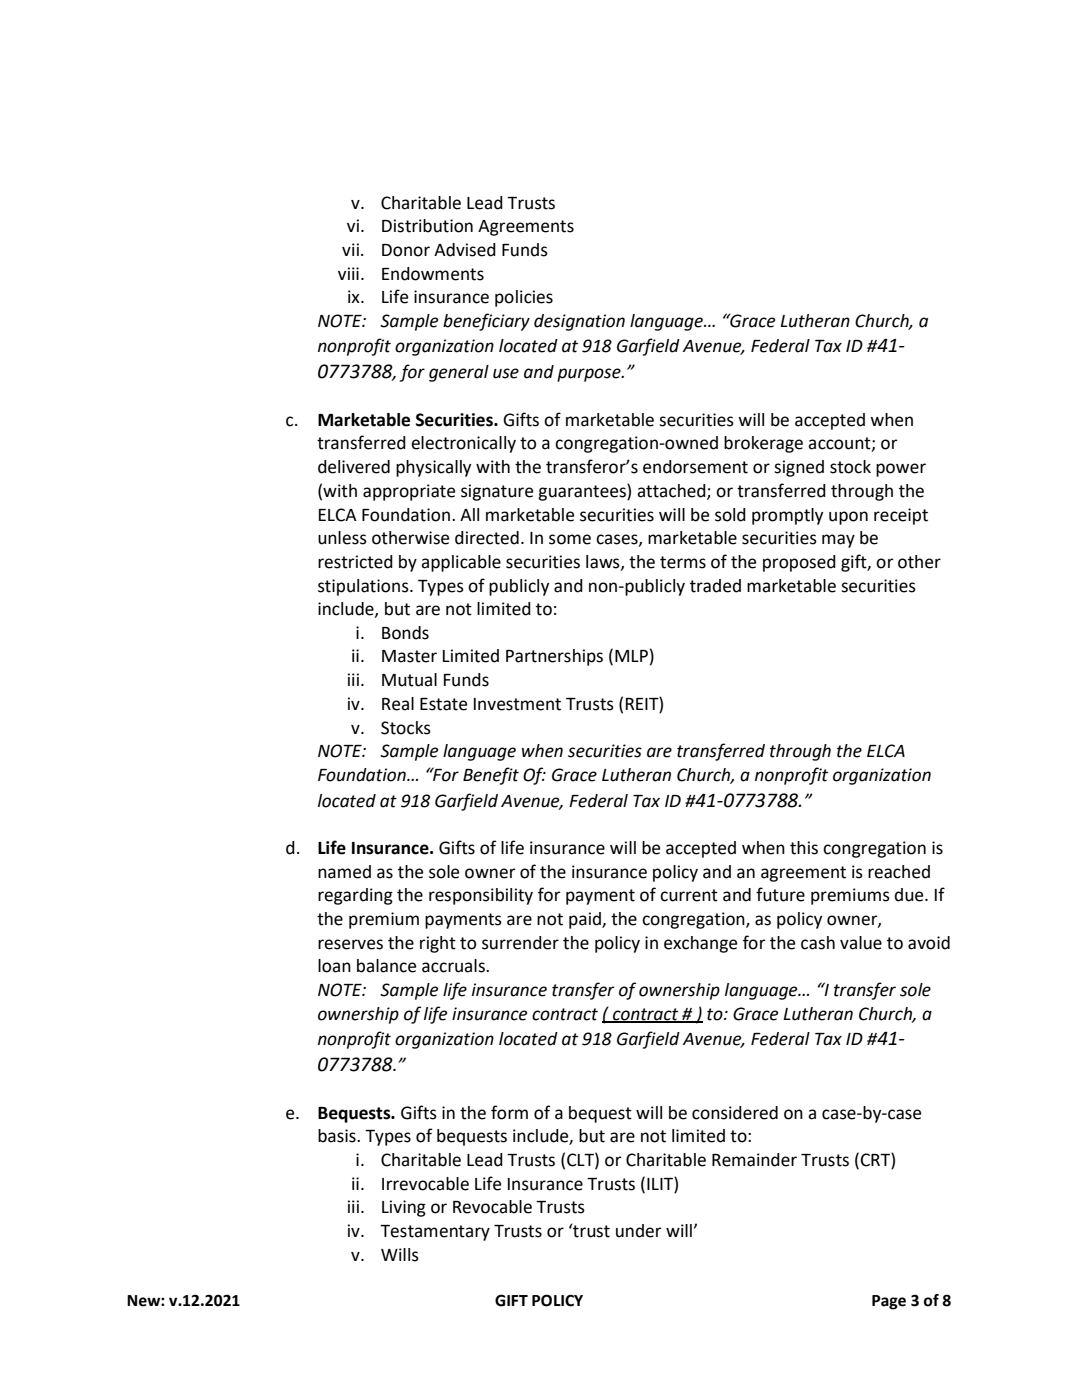 The height and width of the screenshot is (1396, 1079). Describe the element at coordinates (435, 1233) in the screenshot. I see `Testamentary` at that location.
